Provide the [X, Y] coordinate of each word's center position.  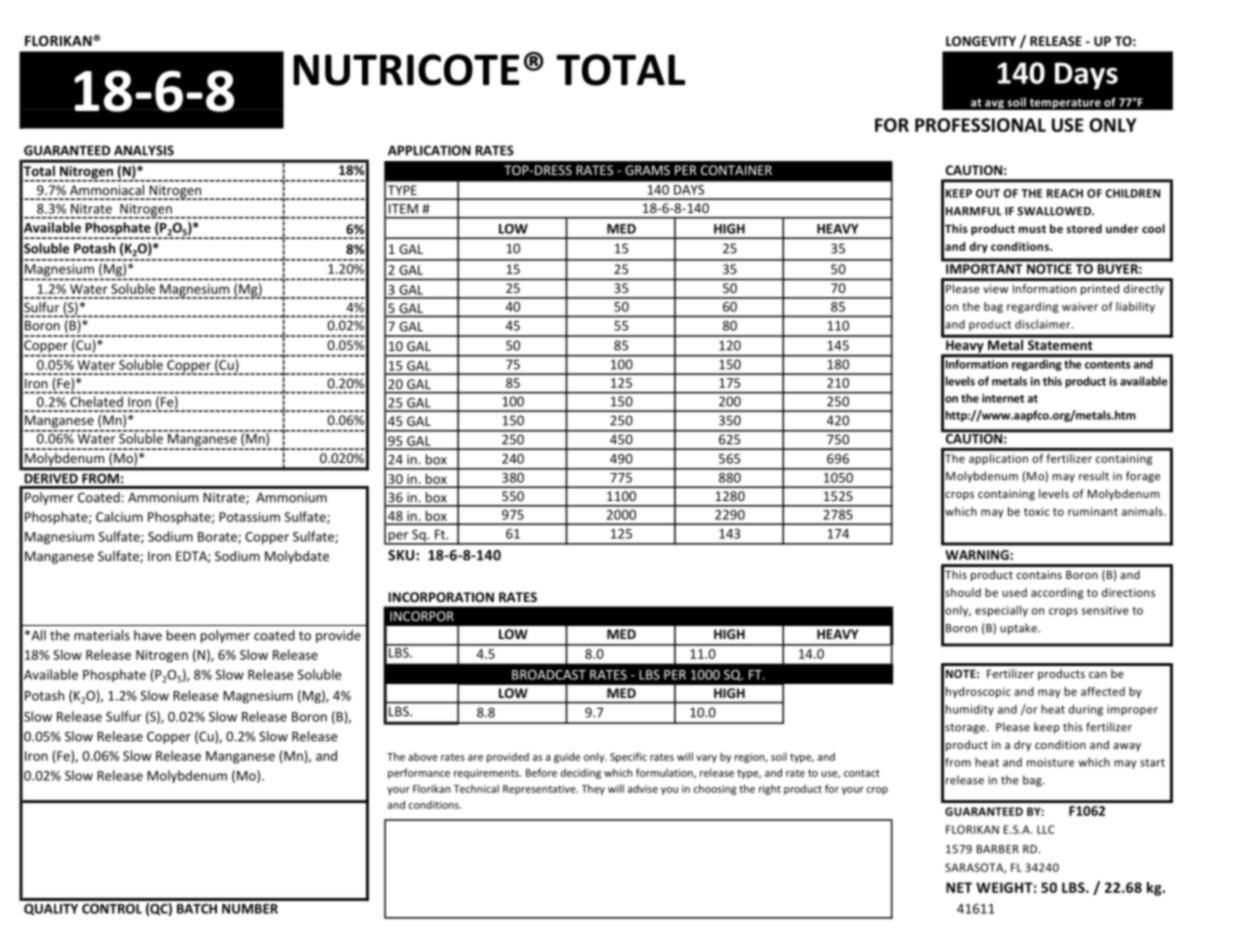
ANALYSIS [144, 150]
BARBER [998, 849]
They [593, 789]
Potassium [249, 517]
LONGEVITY [981, 41]
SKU [402, 555]
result [1094, 476]
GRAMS [647, 170]
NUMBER [250, 909]
